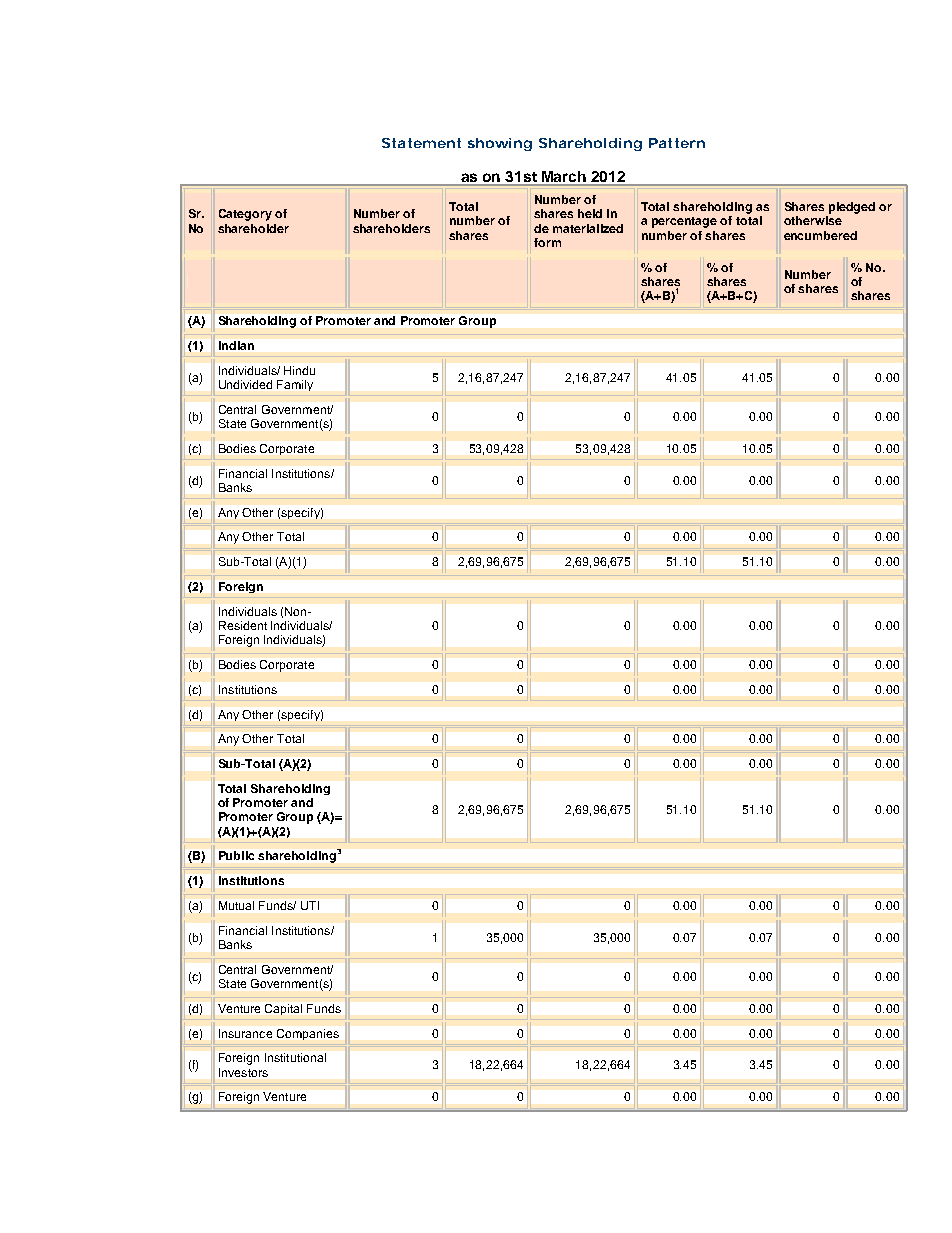 The image size is (952, 1233). What do you see at coordinates (236, 855) in the screenshot?
I see `Public` at bounding box center [236, 855].
